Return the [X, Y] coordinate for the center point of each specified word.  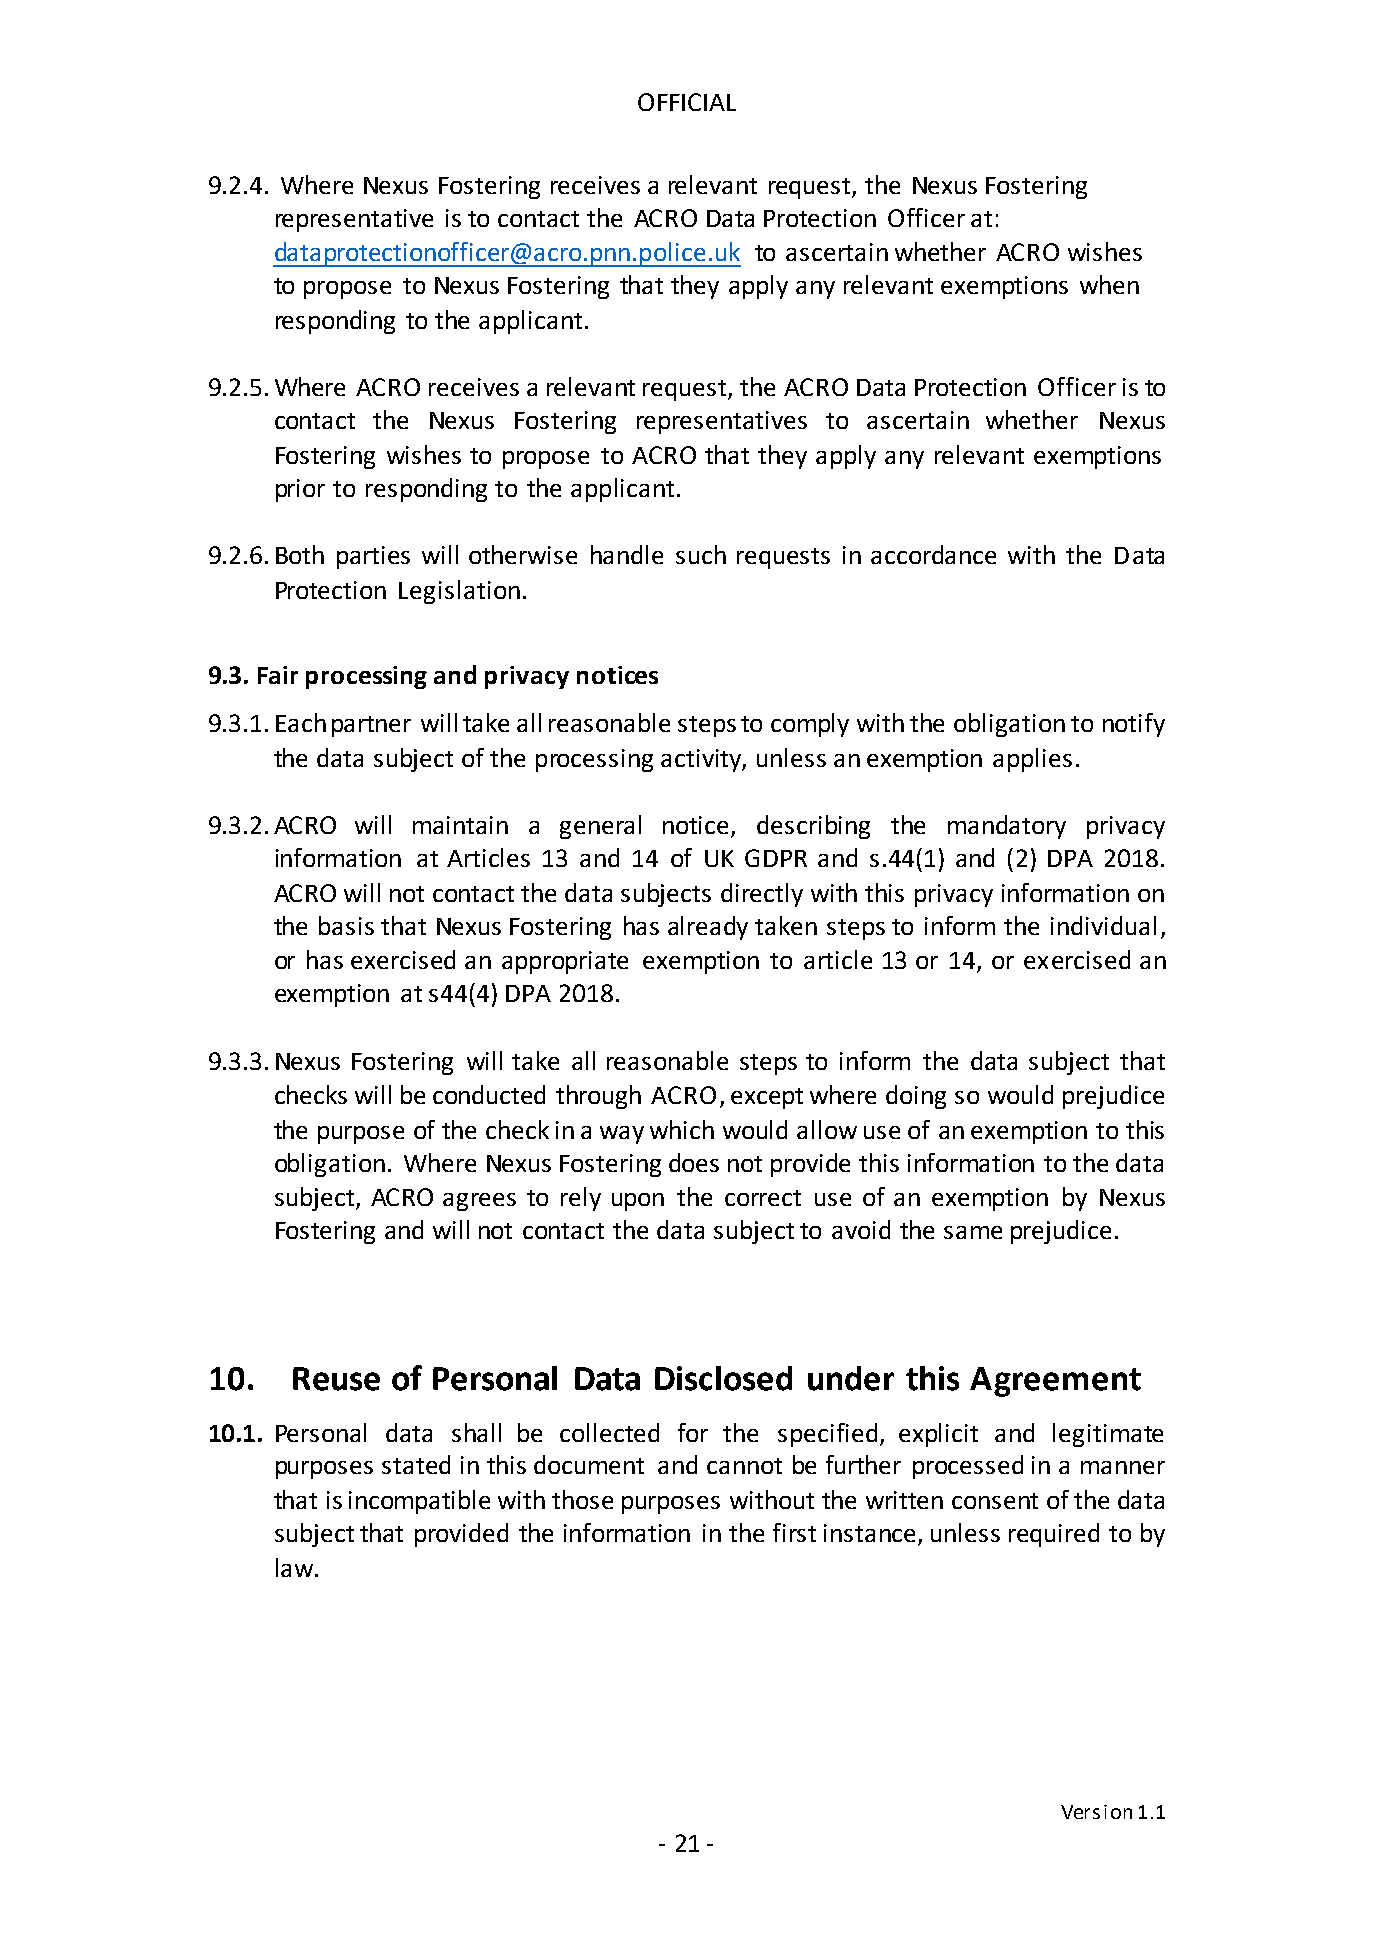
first [794, 1532]
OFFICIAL [687, 102]
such [701, 554]
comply [810, 725]
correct [763, 1198]
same [973, 1232]
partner [371, 726]
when [1109, 284]
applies [1032, 760]
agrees [479, 1202]
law [296, 1567]
